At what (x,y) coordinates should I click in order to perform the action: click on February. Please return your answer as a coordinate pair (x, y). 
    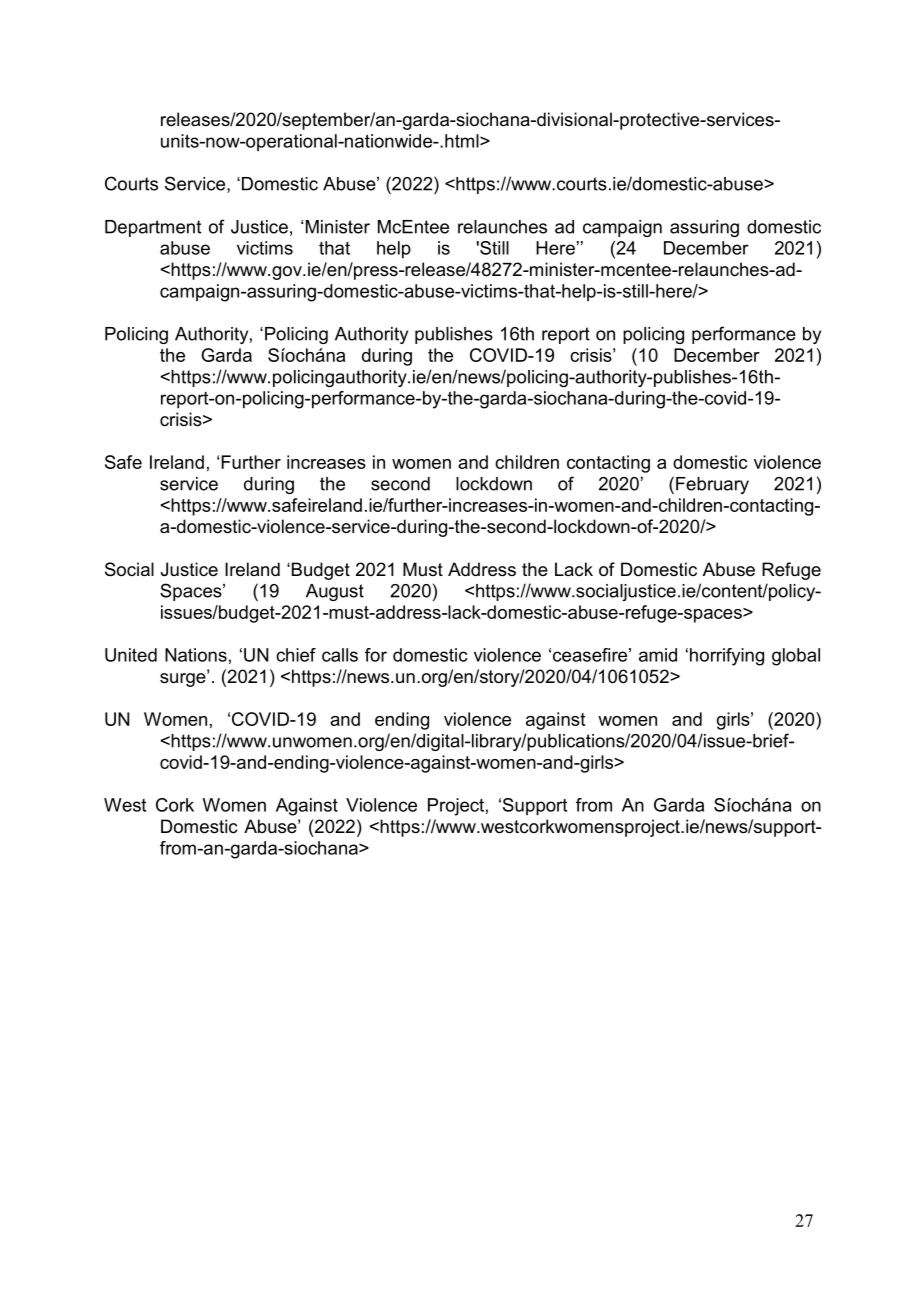
    Looking at the image, I should click on (712, 485).
